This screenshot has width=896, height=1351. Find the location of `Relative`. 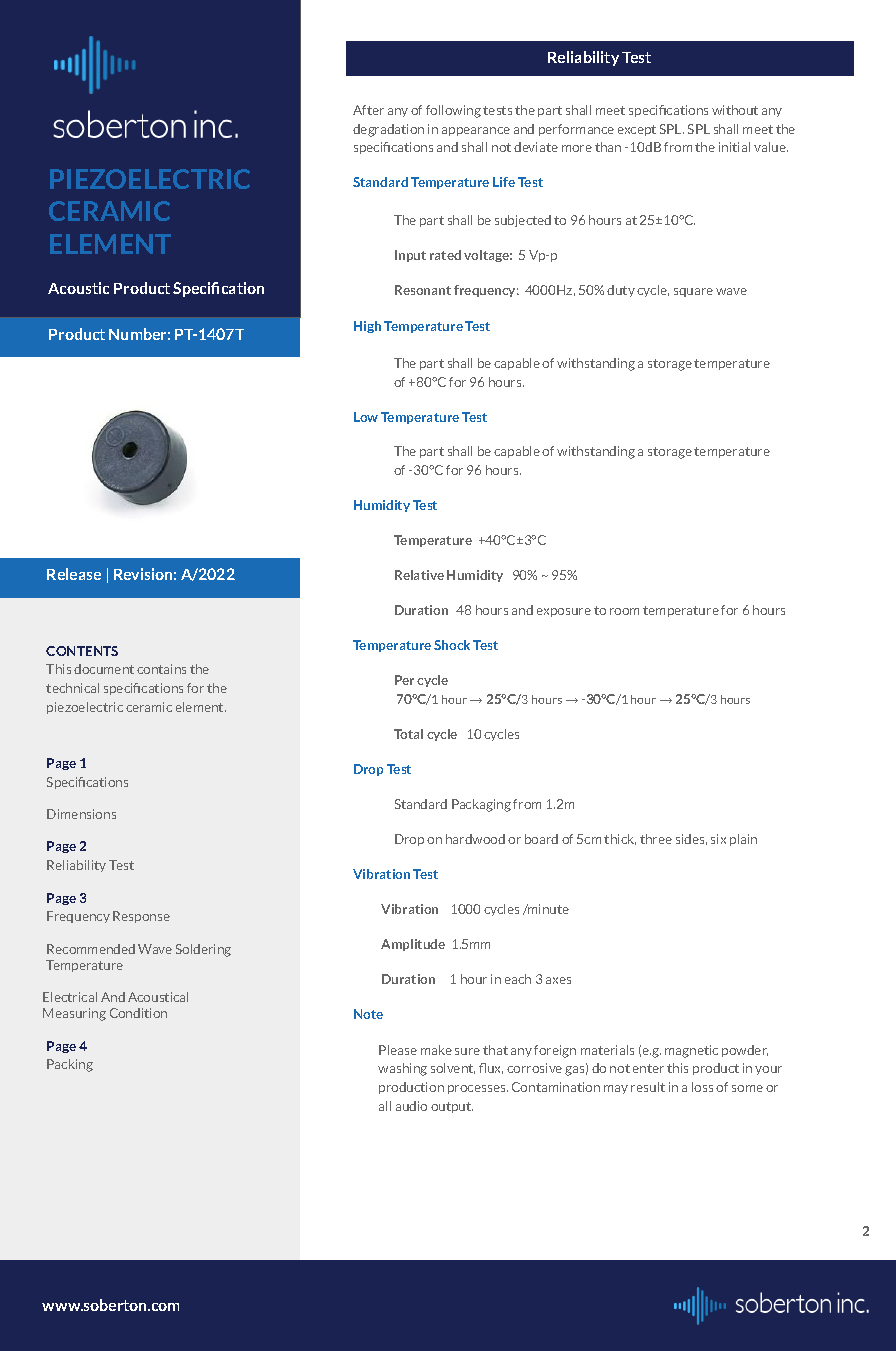

Relative is located at coordinates (419, 575).
